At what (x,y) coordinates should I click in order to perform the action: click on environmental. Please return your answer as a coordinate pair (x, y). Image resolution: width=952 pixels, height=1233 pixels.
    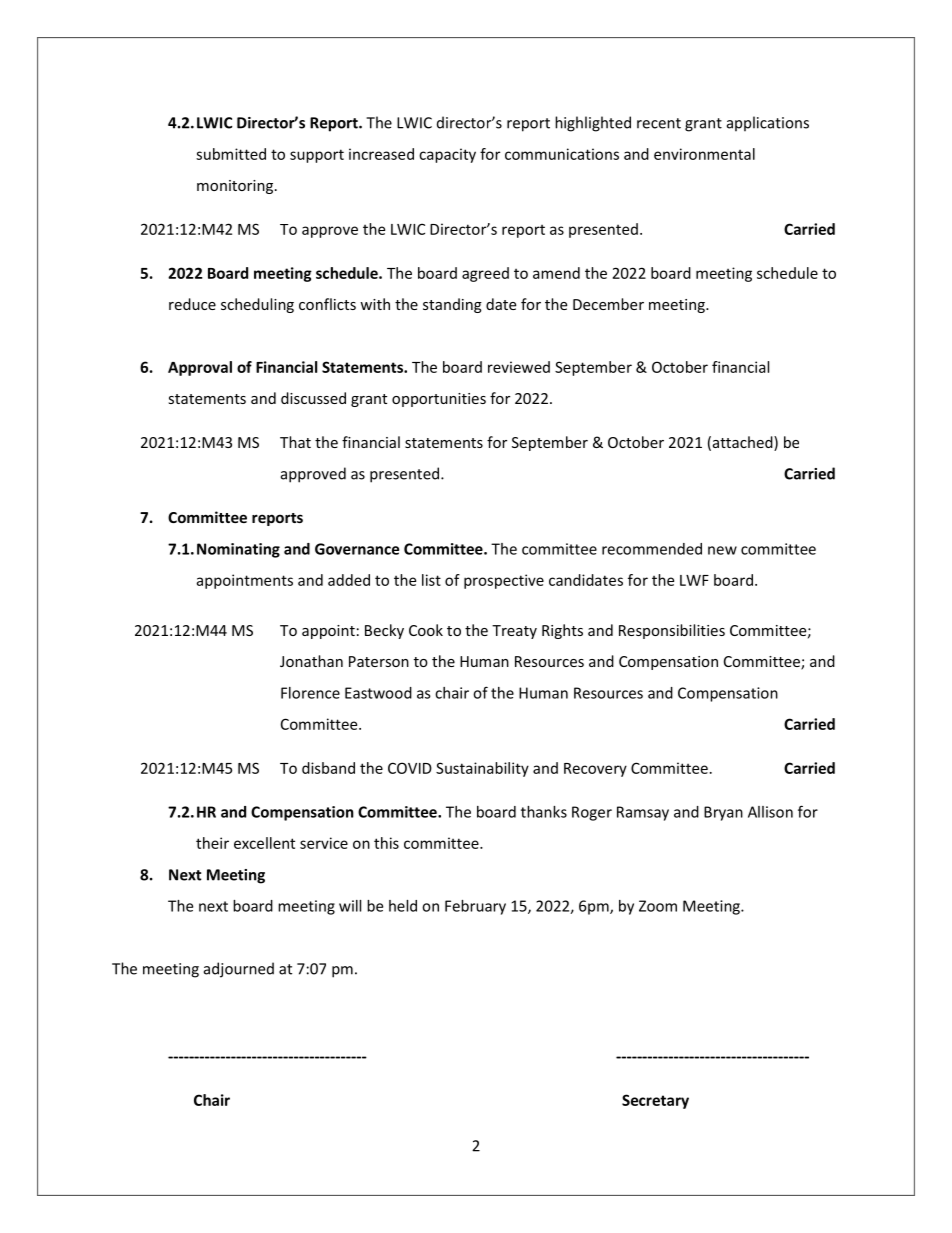
    Looking at the image, I should click on (704, 154).
